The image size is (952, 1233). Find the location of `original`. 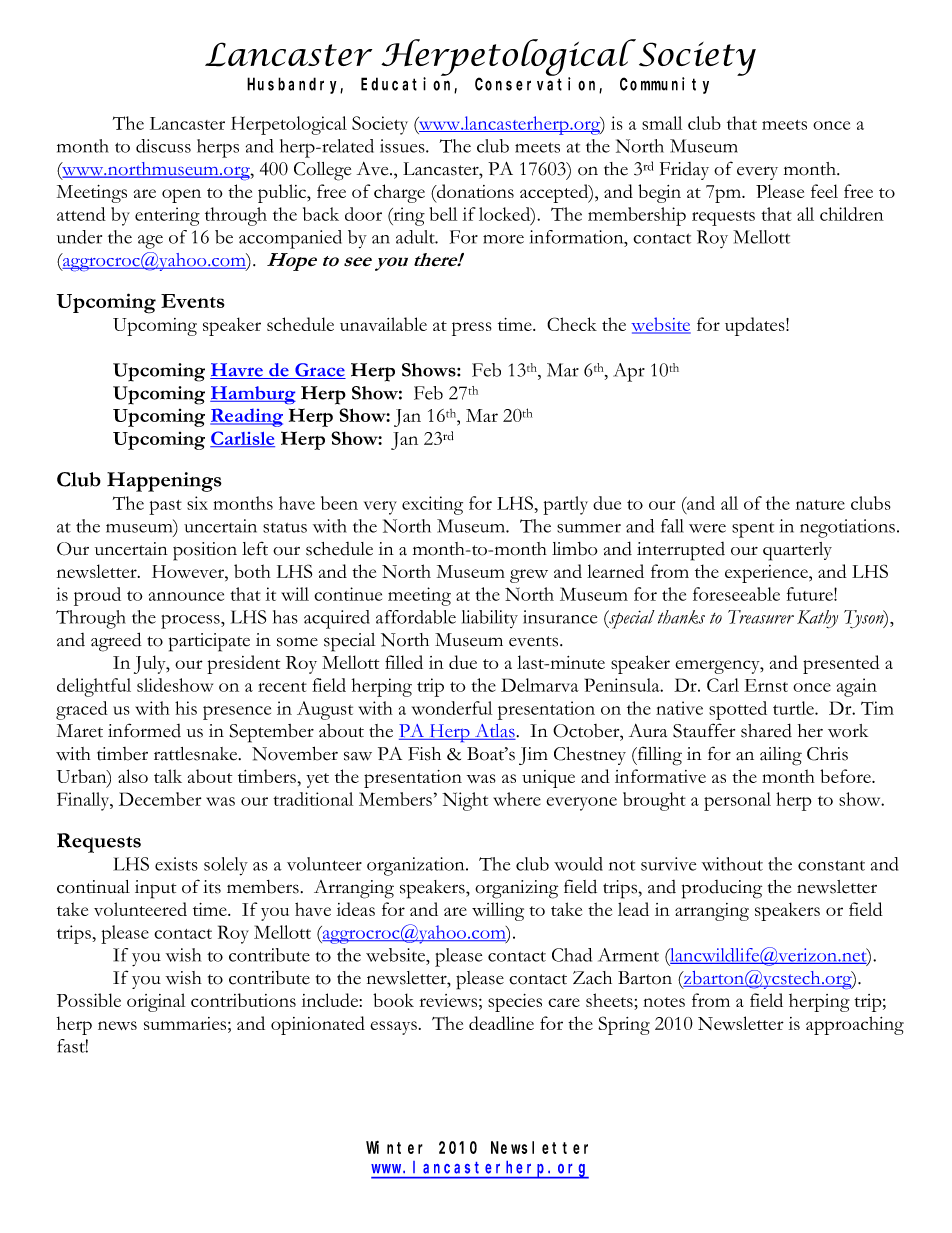

original is located at coordinates (156, 1002).
